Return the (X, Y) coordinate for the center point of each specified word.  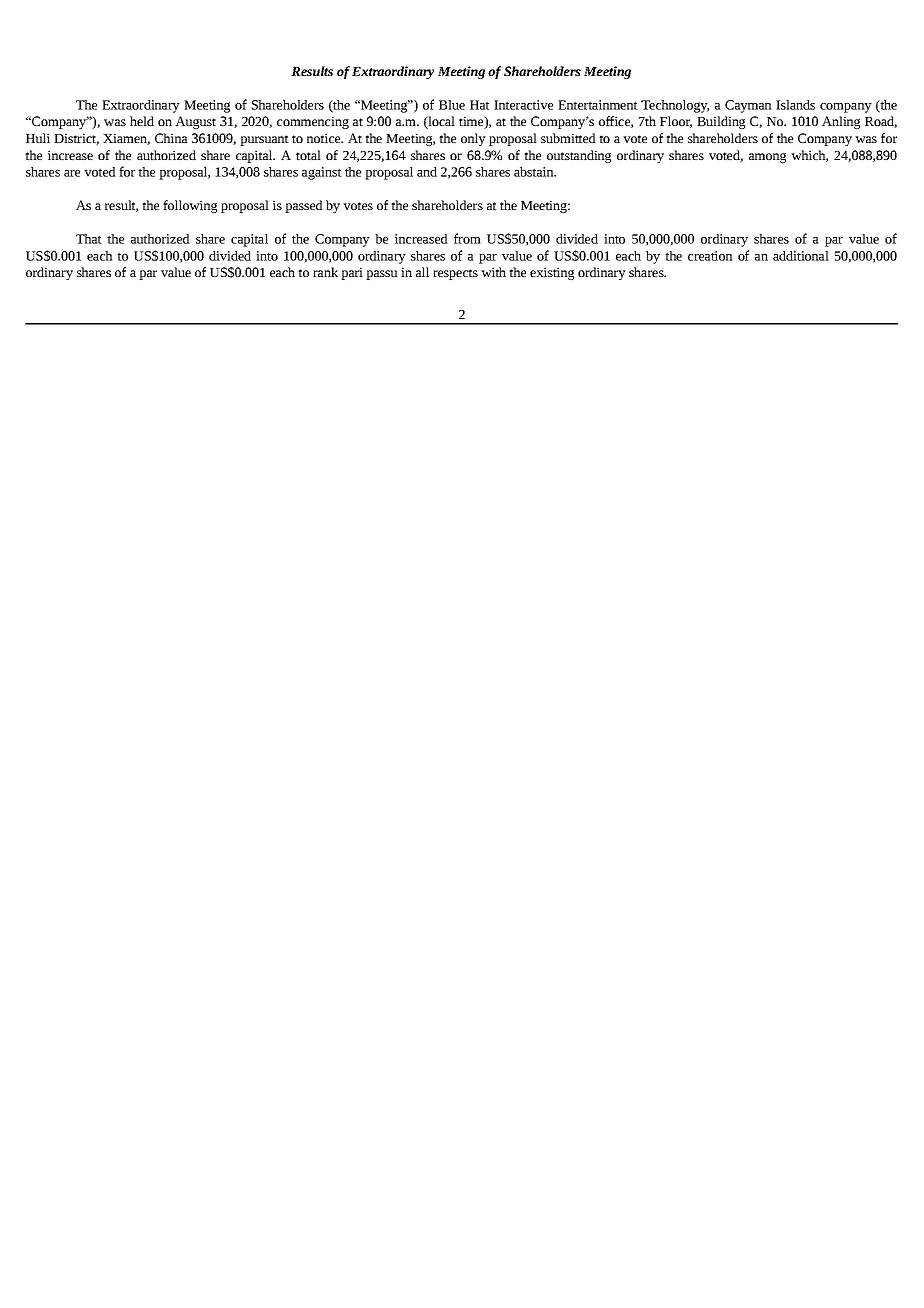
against (322, 173)
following (190, 206)
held (142, 121)
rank (325, 272)
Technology (675, 106)
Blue (452, 105)
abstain (535, 172)
